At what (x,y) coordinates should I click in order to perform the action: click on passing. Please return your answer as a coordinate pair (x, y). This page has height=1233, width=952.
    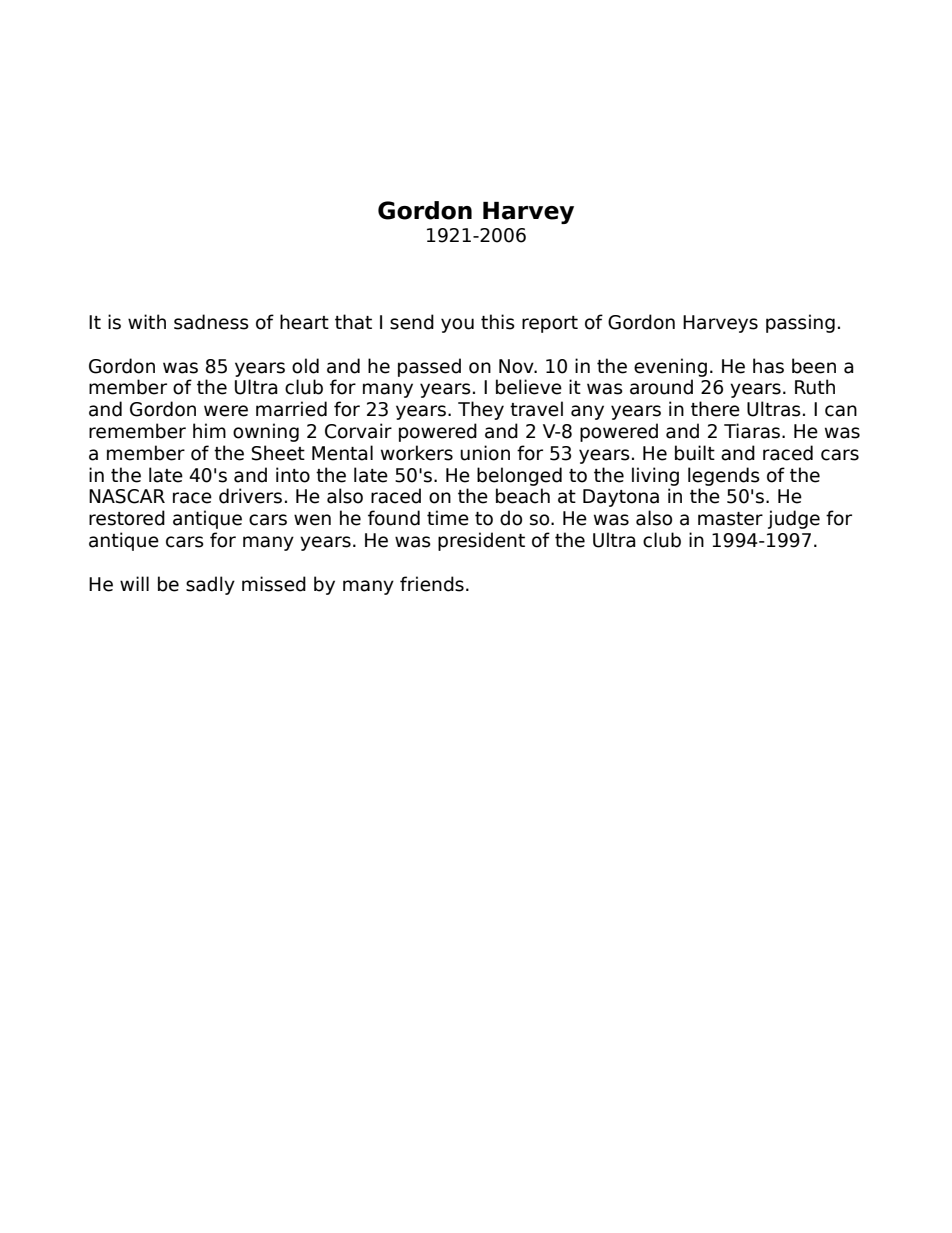
    Looking at the image, I should click on (800, 323).
